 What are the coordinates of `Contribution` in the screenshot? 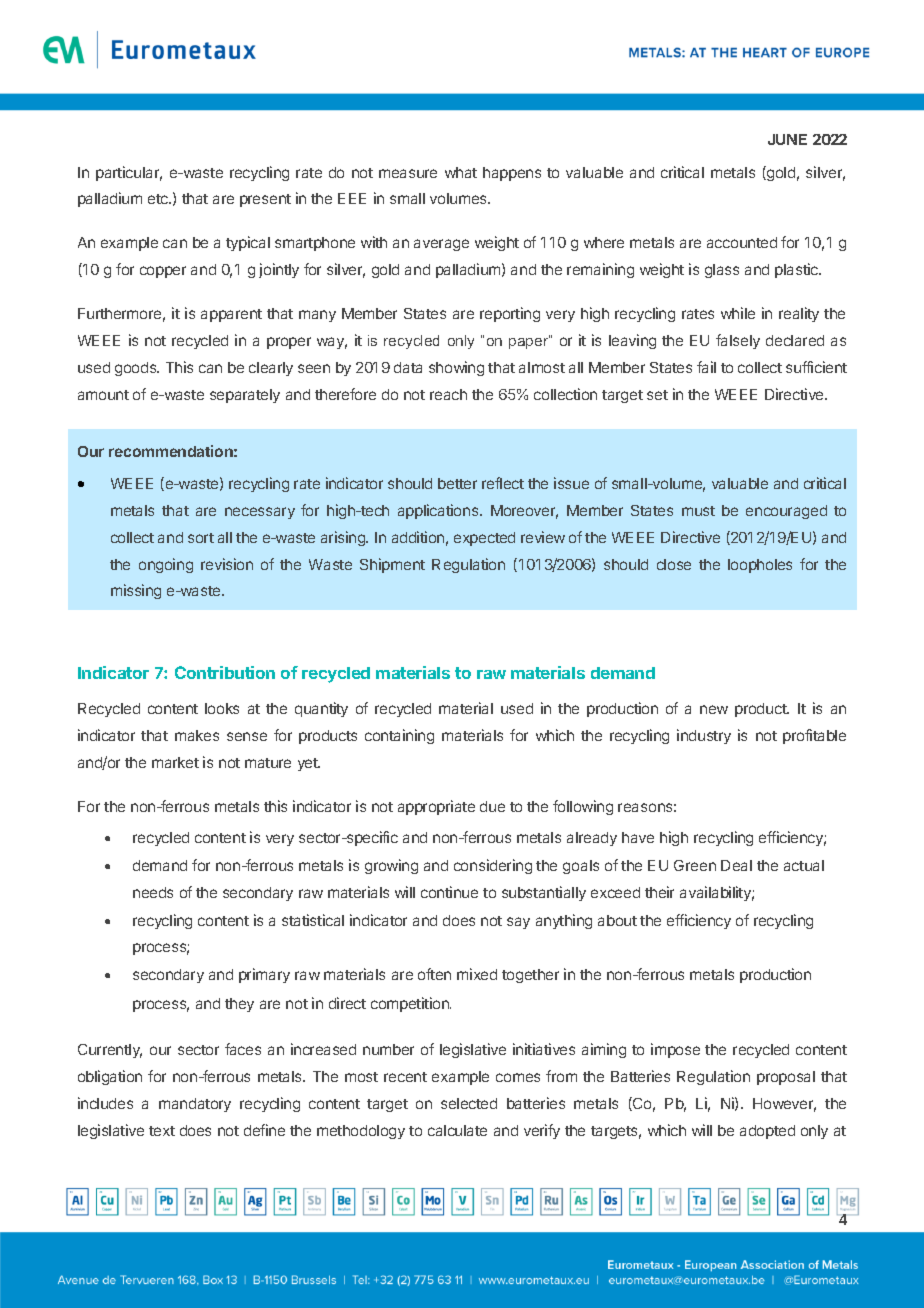 It's located at (225, 672).
